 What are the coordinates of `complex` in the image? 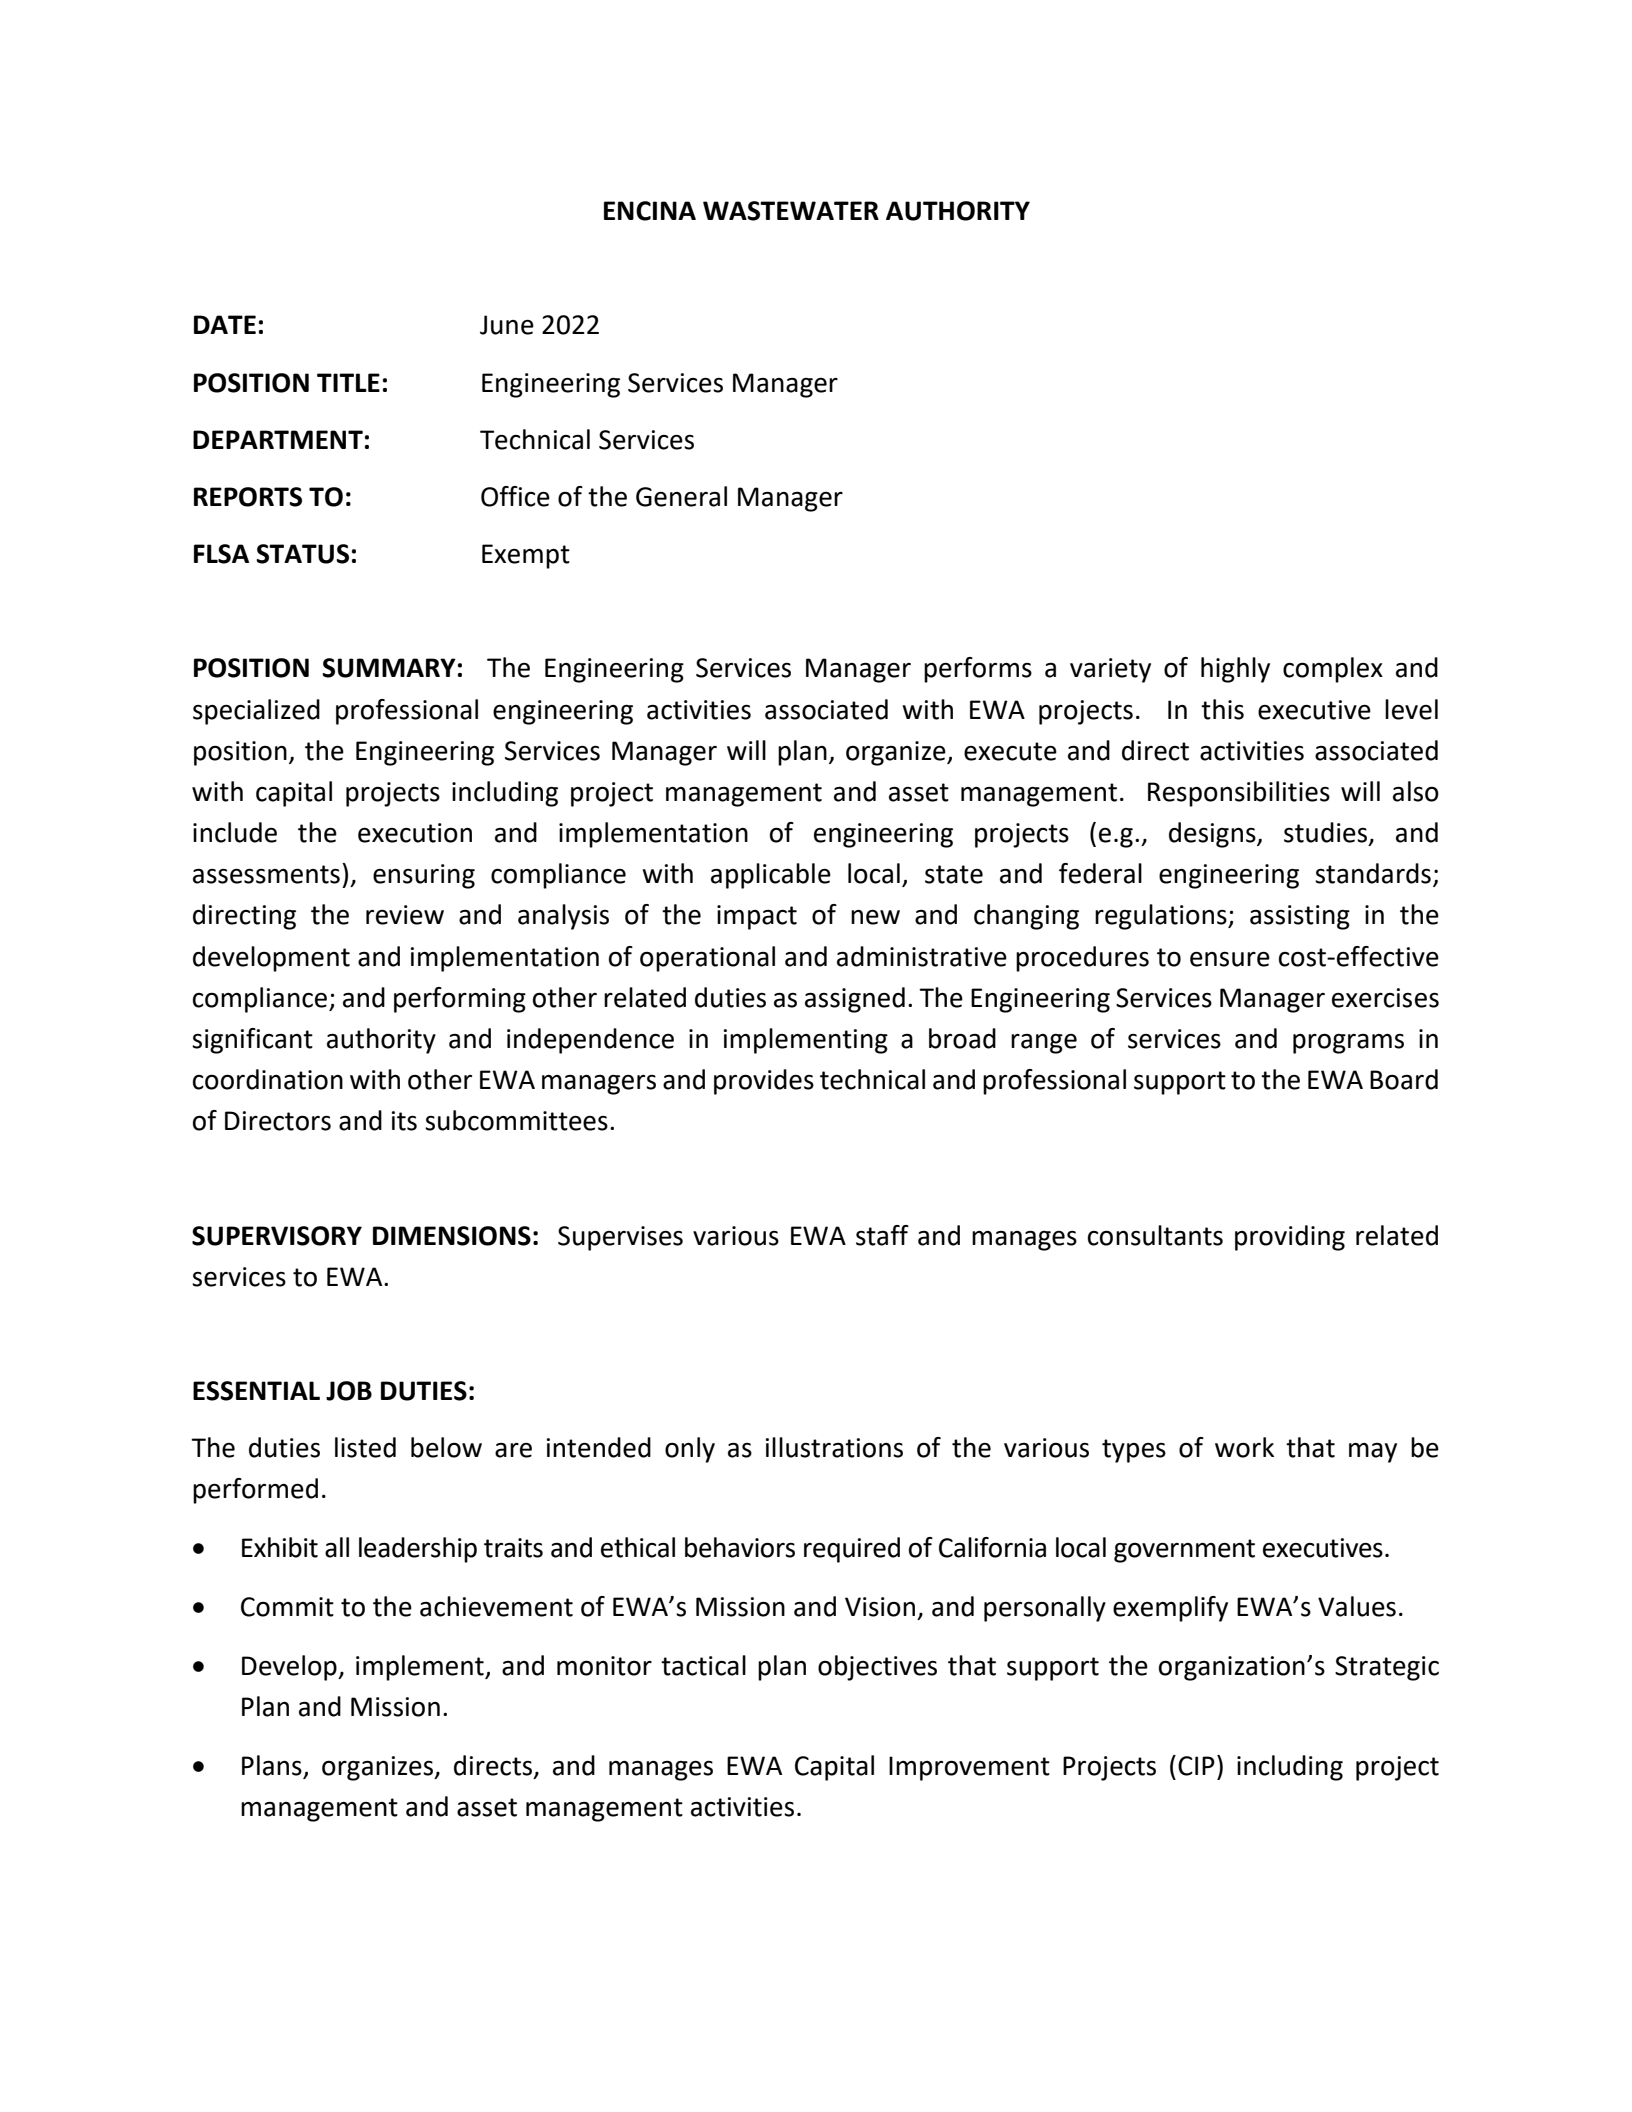 It's located at (1333, 670).
